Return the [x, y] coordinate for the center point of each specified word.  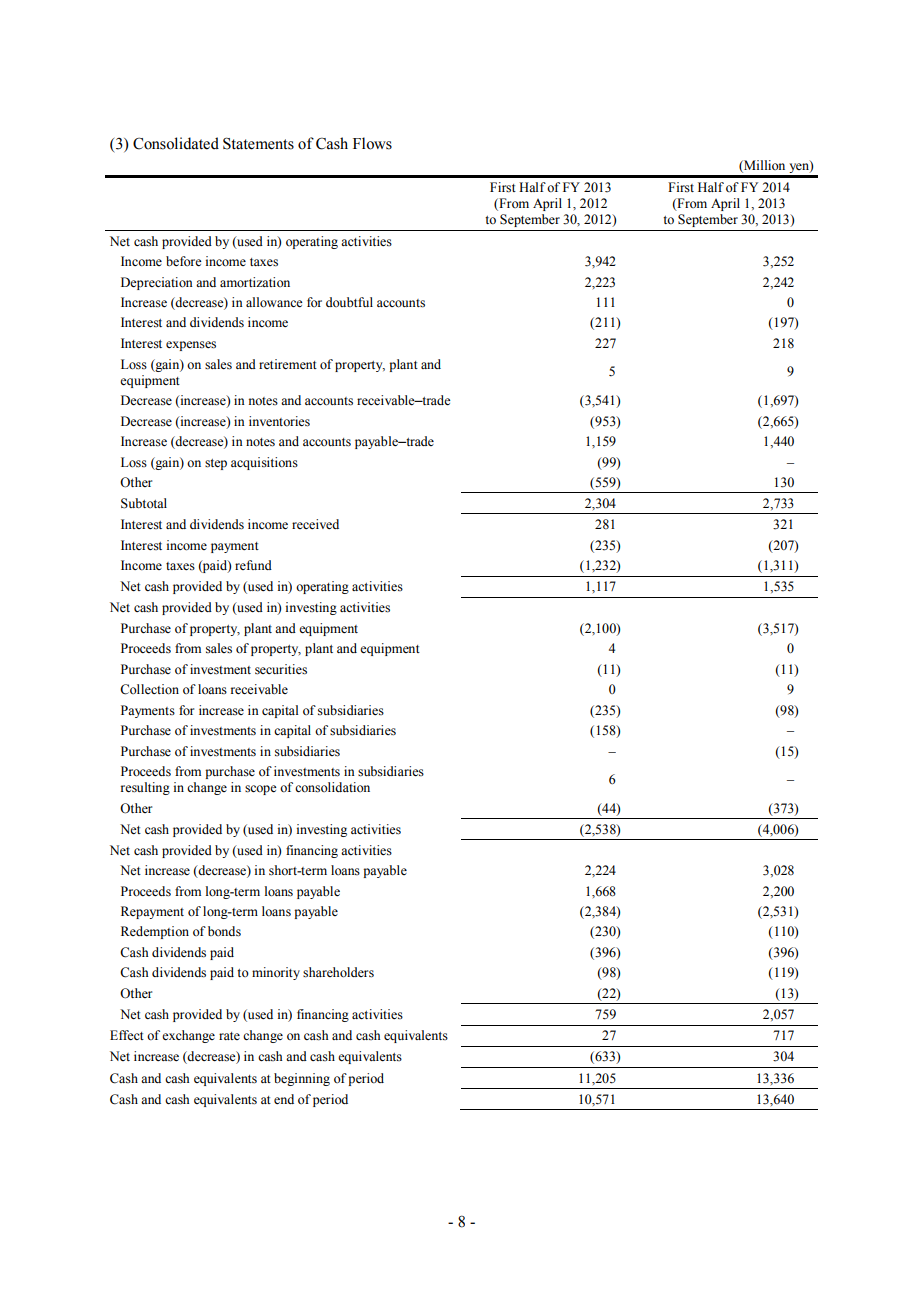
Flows [372, 143]
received [315, 524]
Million [763, 165]
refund [253, 565]
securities [281, 669]
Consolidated [176, 143]
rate [229, 1036]
